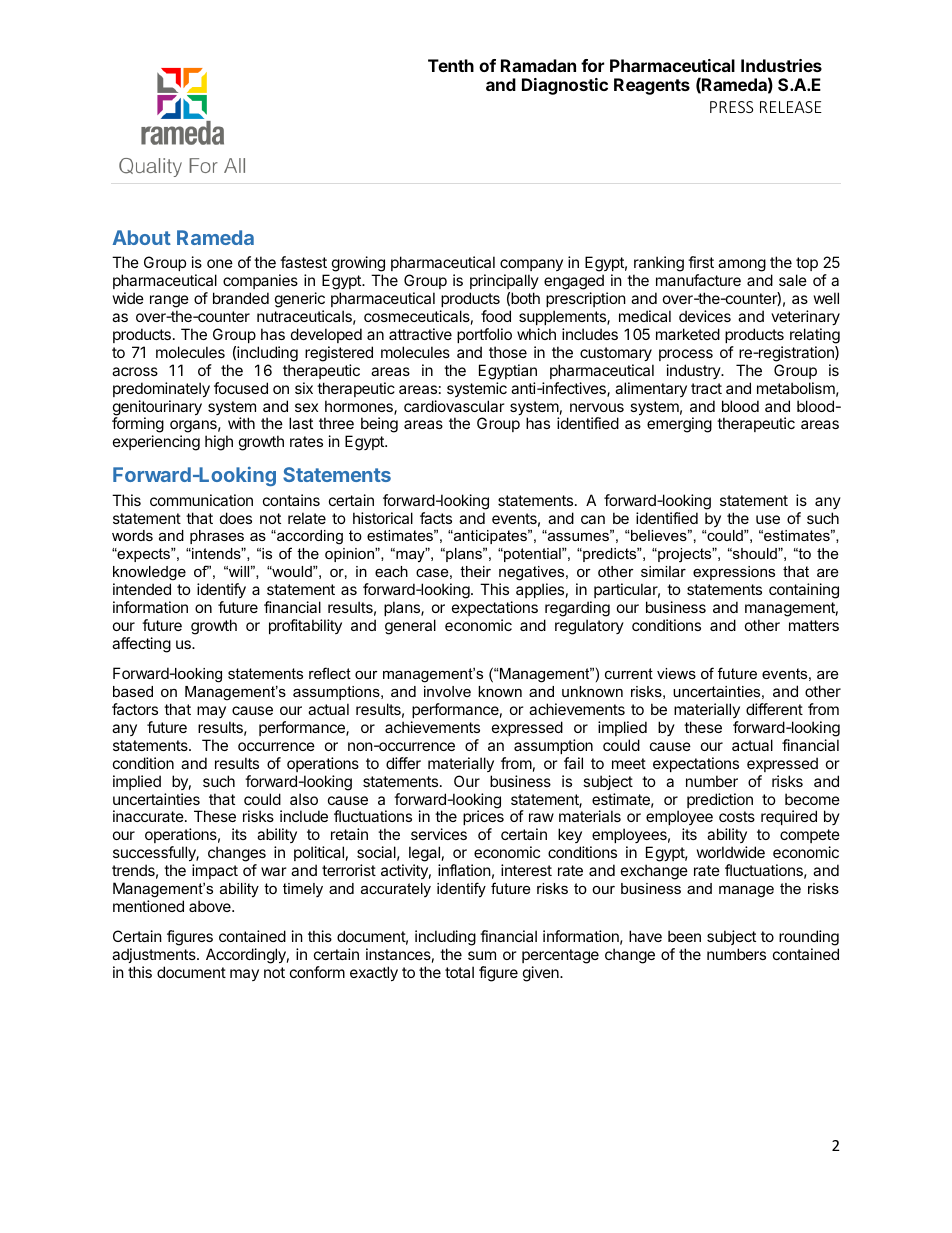 This document has height=1233, width=952. Describe the element at coordinates (155, 955) in the document. I see `adjustments` at that location.
